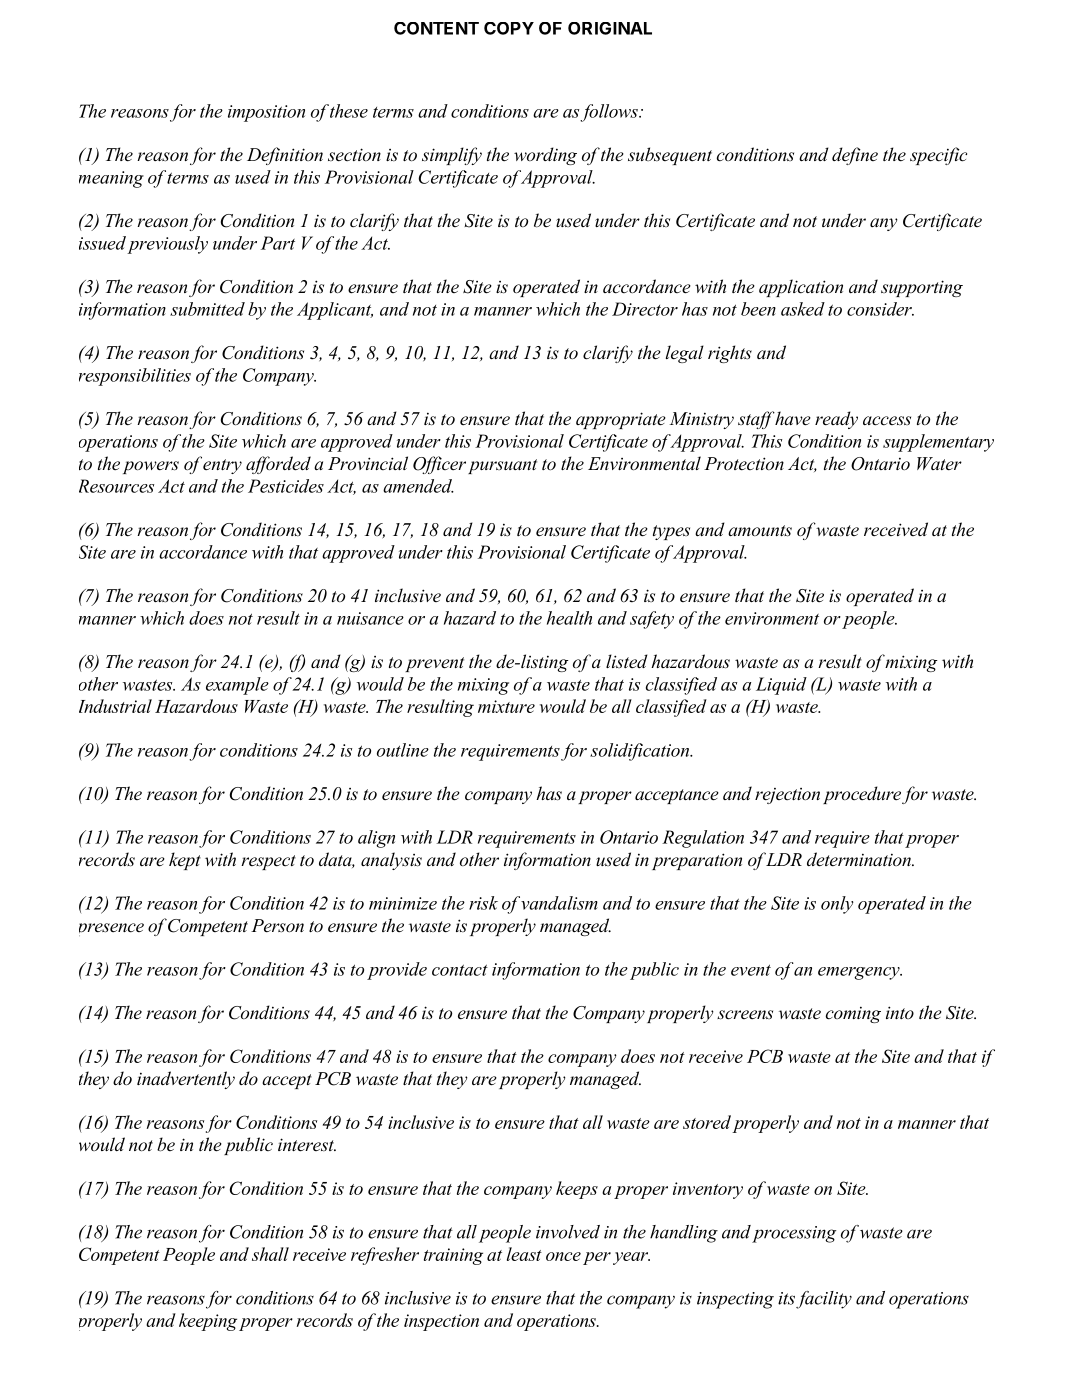 The image size is (1077, 1394). I want to click on COPY, so click(509, 28).
